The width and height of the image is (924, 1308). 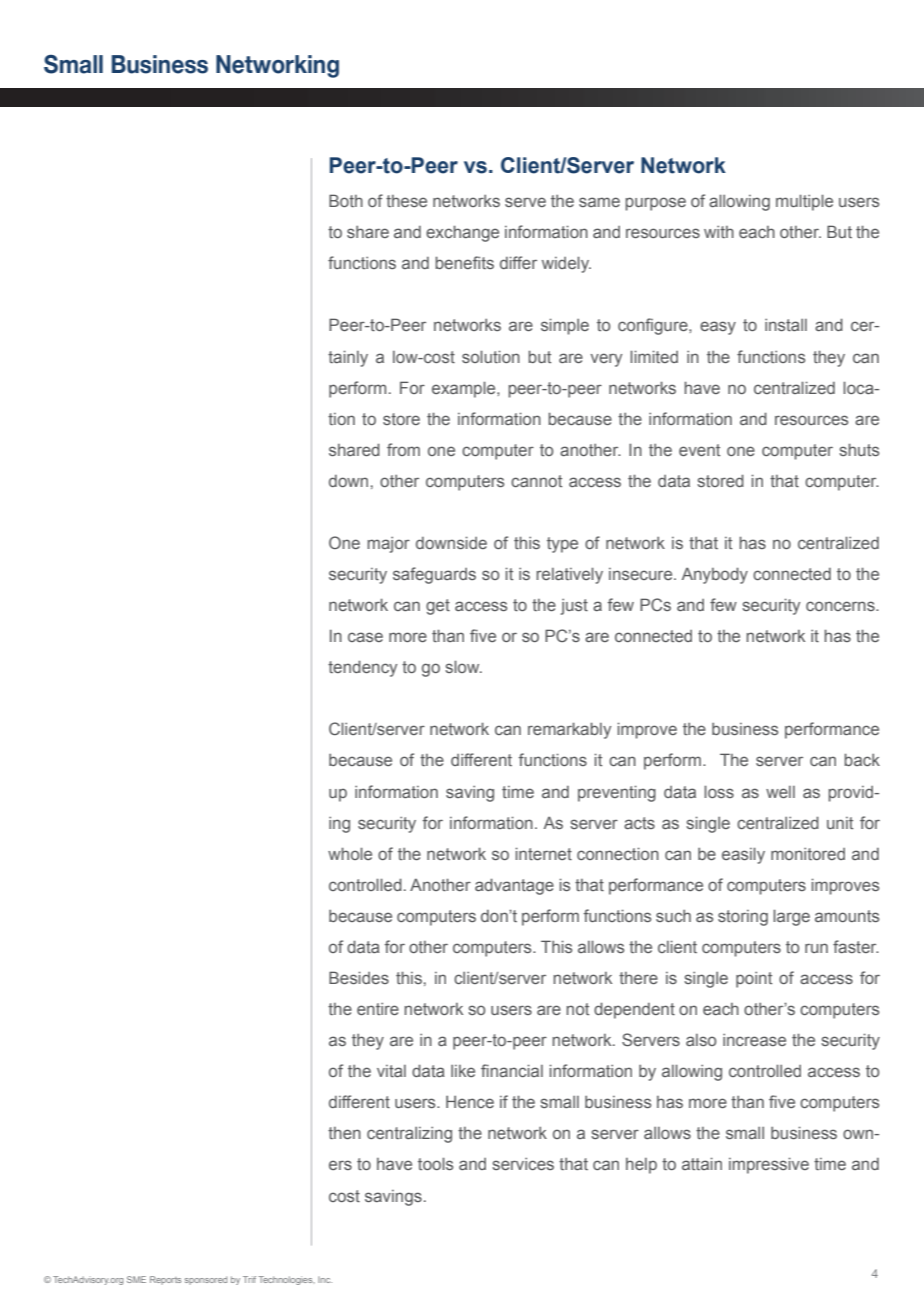 I want to click on sponsored, so click(x=206, y=1280).
